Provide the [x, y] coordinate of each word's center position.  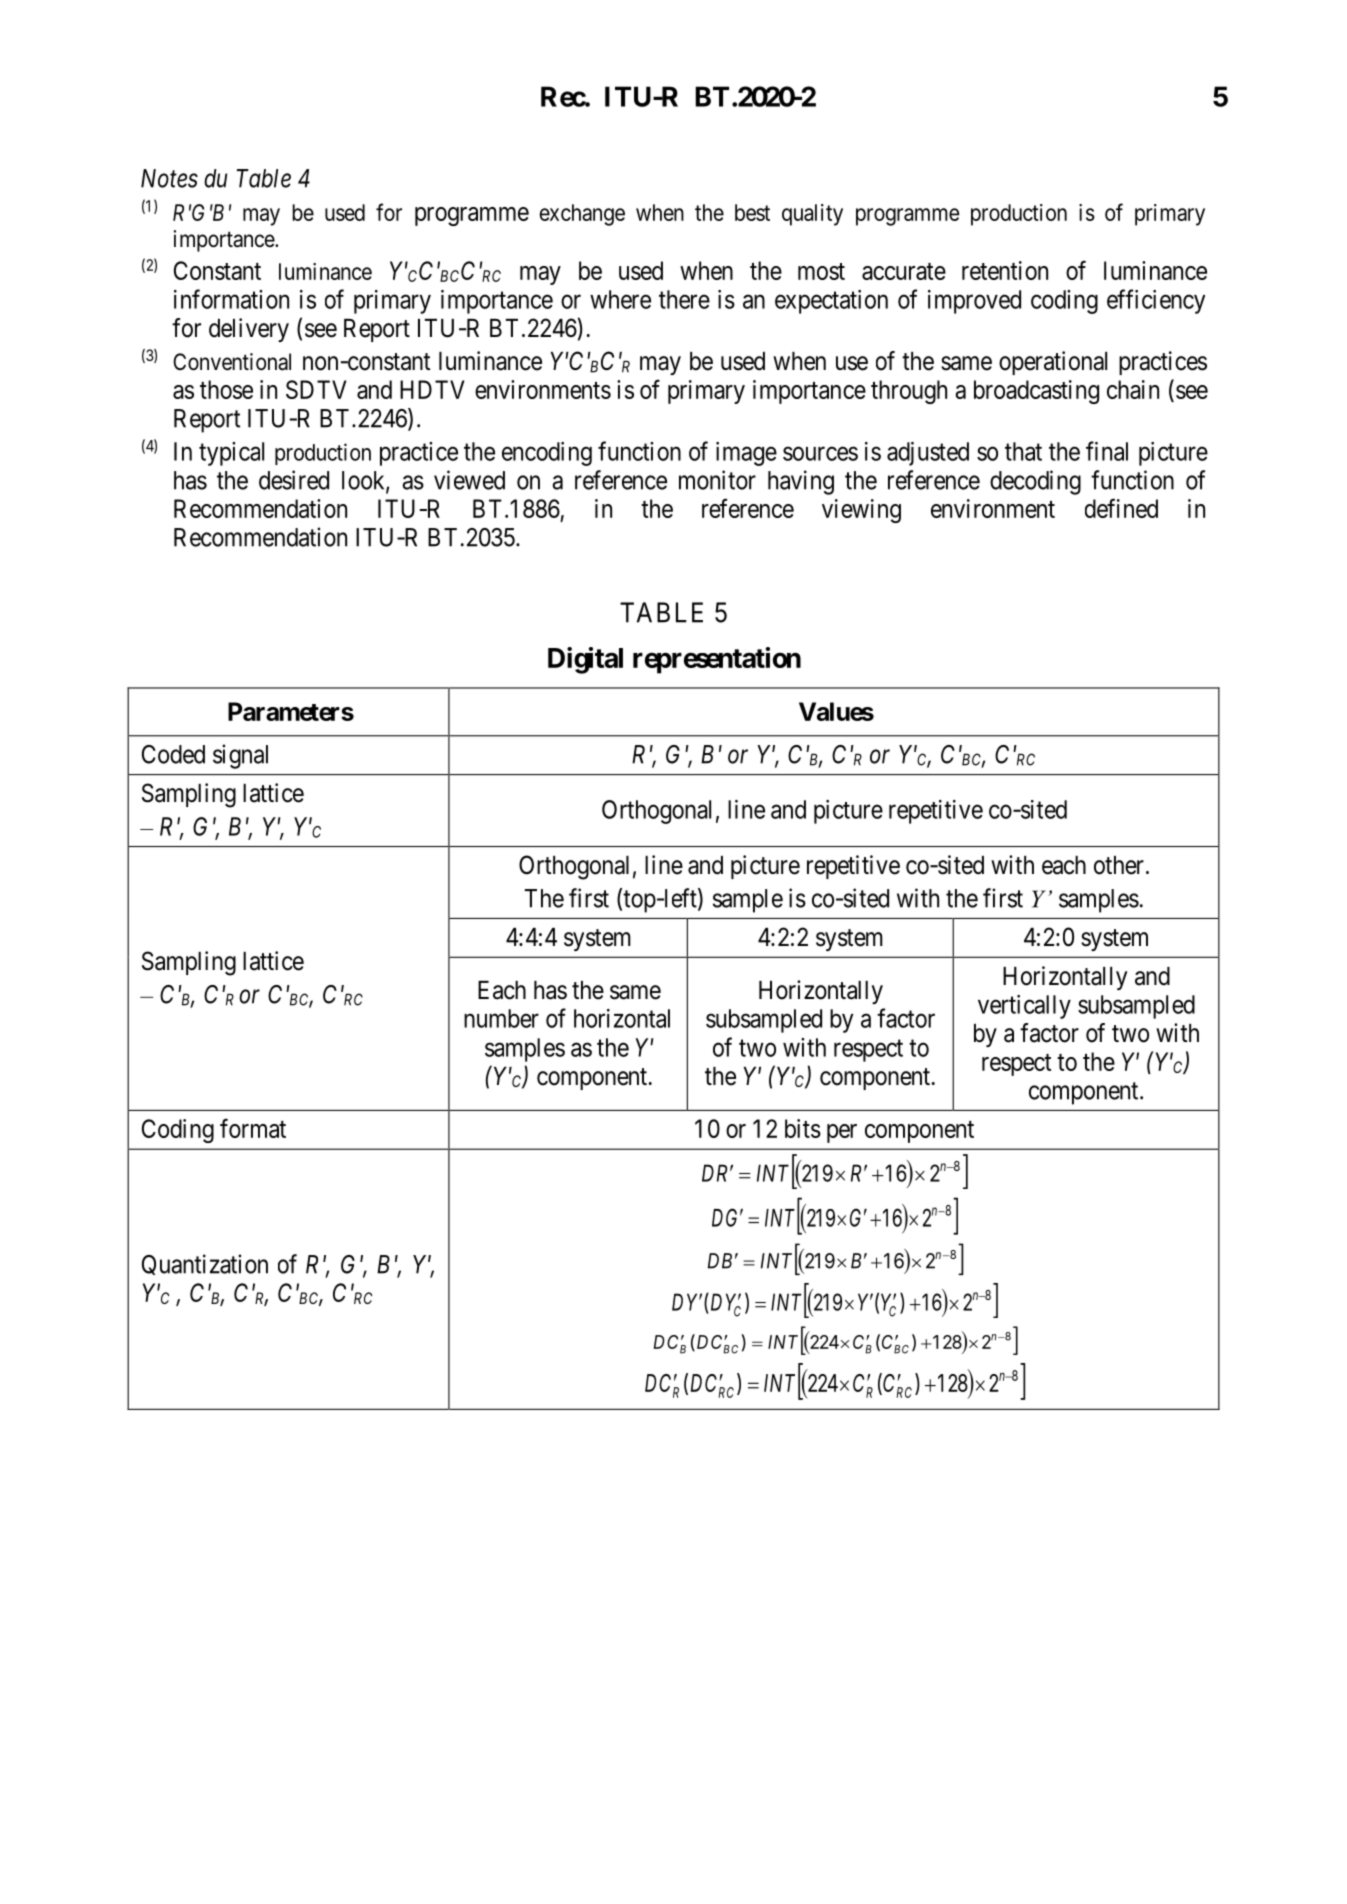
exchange [582, 215]
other [1119, 865]
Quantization [205, 1264]
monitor [717, 480]
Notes [169, 178]
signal [240, 756]
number [501, 1018]
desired [294, 480]
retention [1005, 270]
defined [1121, 508]
